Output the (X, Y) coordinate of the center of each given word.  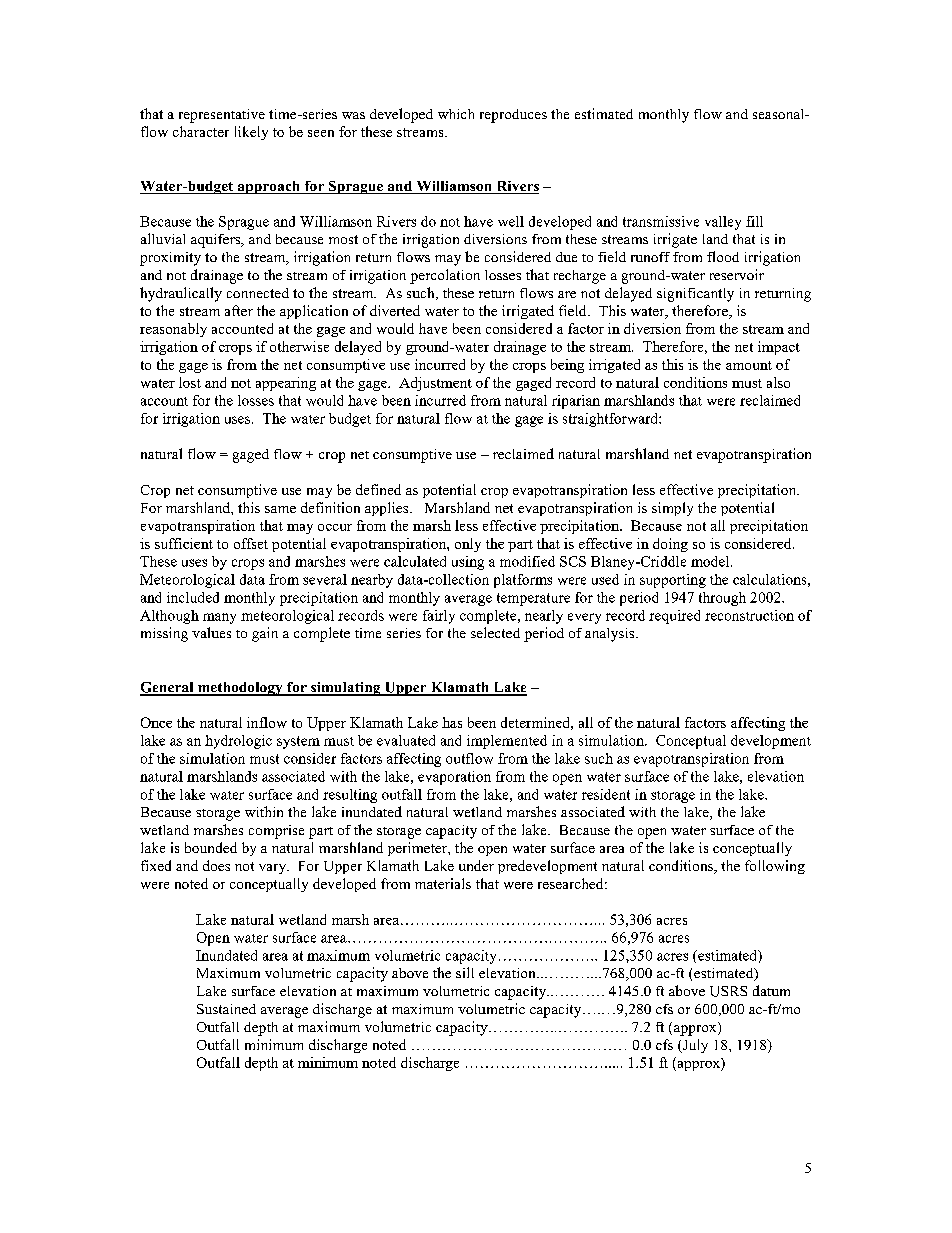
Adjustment (435, 384)
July (694, 1046)
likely (251, 133)
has (452, 722)
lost (190, 382)
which (456, 114)
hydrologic (238, 742)
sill (465, 972)
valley (723, 223)
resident (606, 794)
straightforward (611, 420)
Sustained (226, 1009)
